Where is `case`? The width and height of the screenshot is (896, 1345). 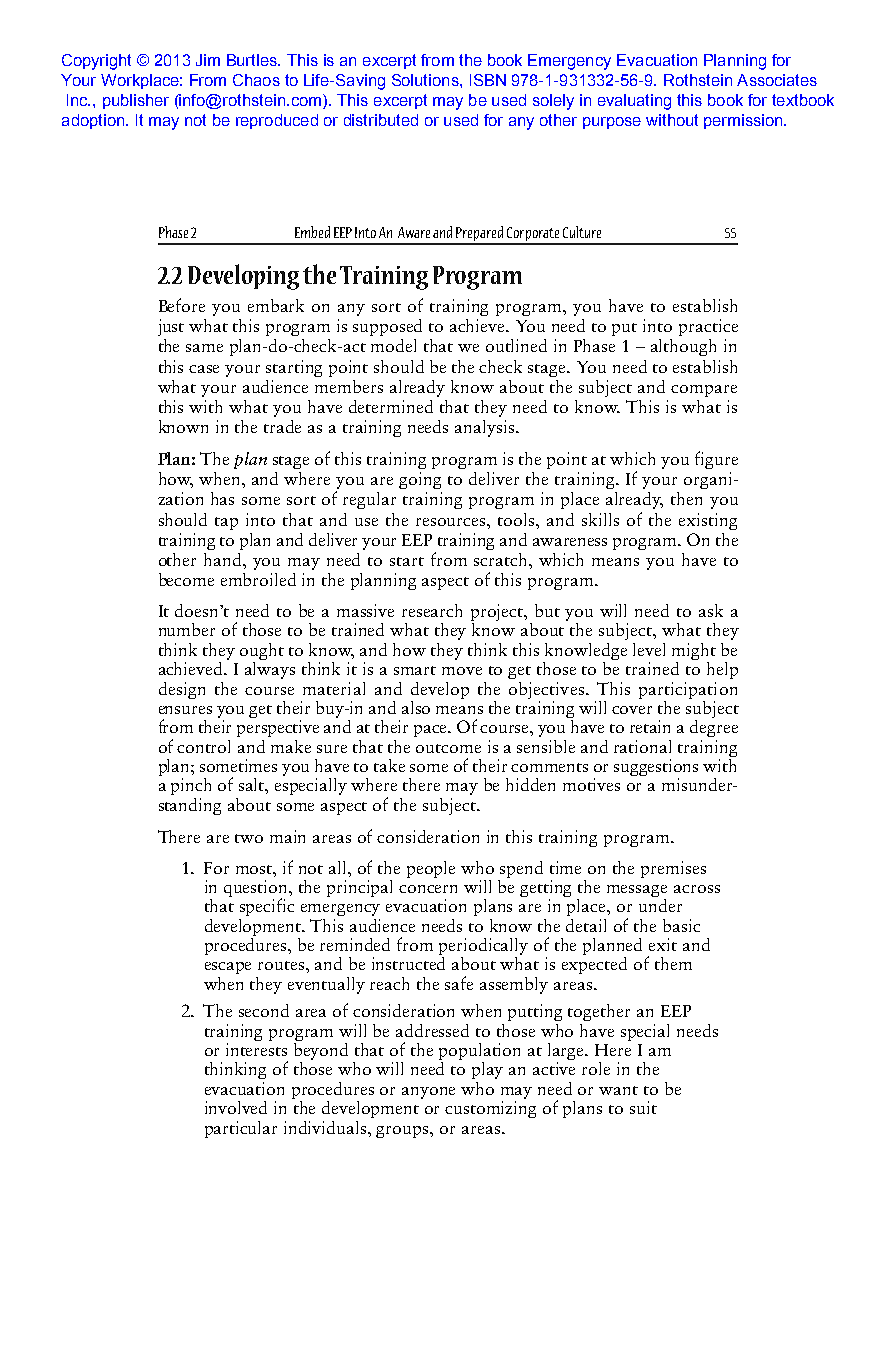
case is located at coordinates (204, 369).
